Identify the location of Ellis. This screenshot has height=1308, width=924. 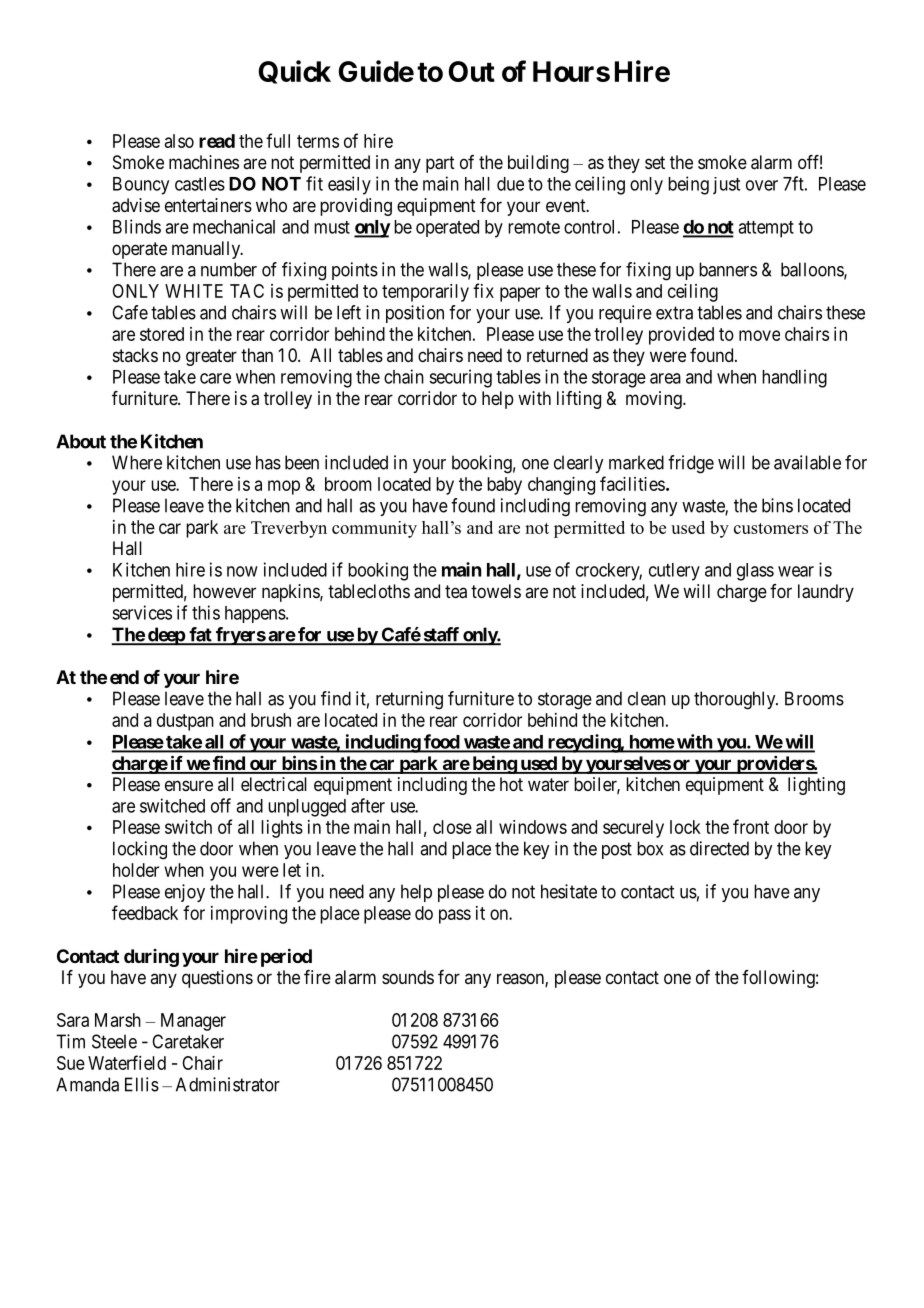
(142, 1084).
